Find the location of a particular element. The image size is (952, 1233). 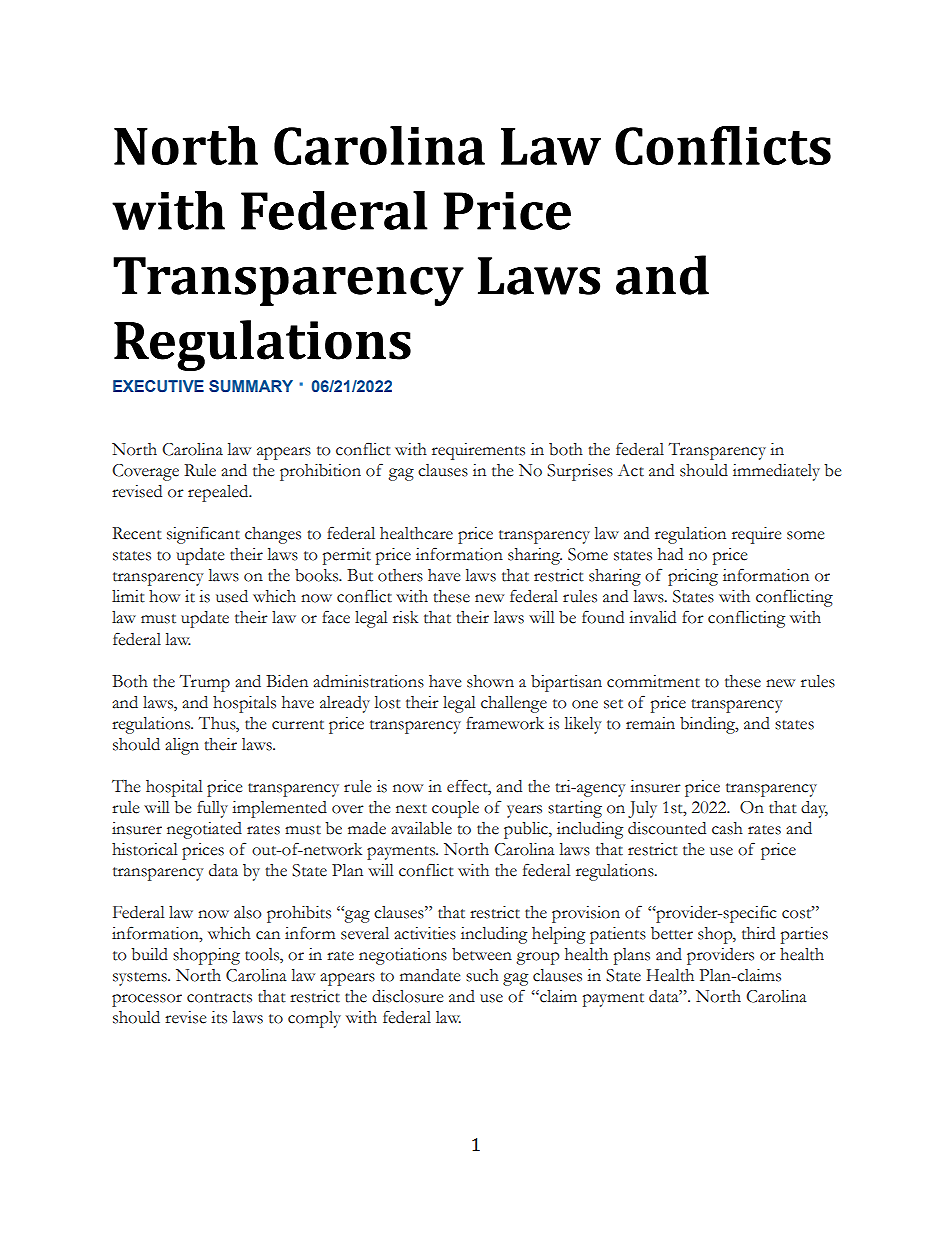

align is located at coordinates (182, 746).
